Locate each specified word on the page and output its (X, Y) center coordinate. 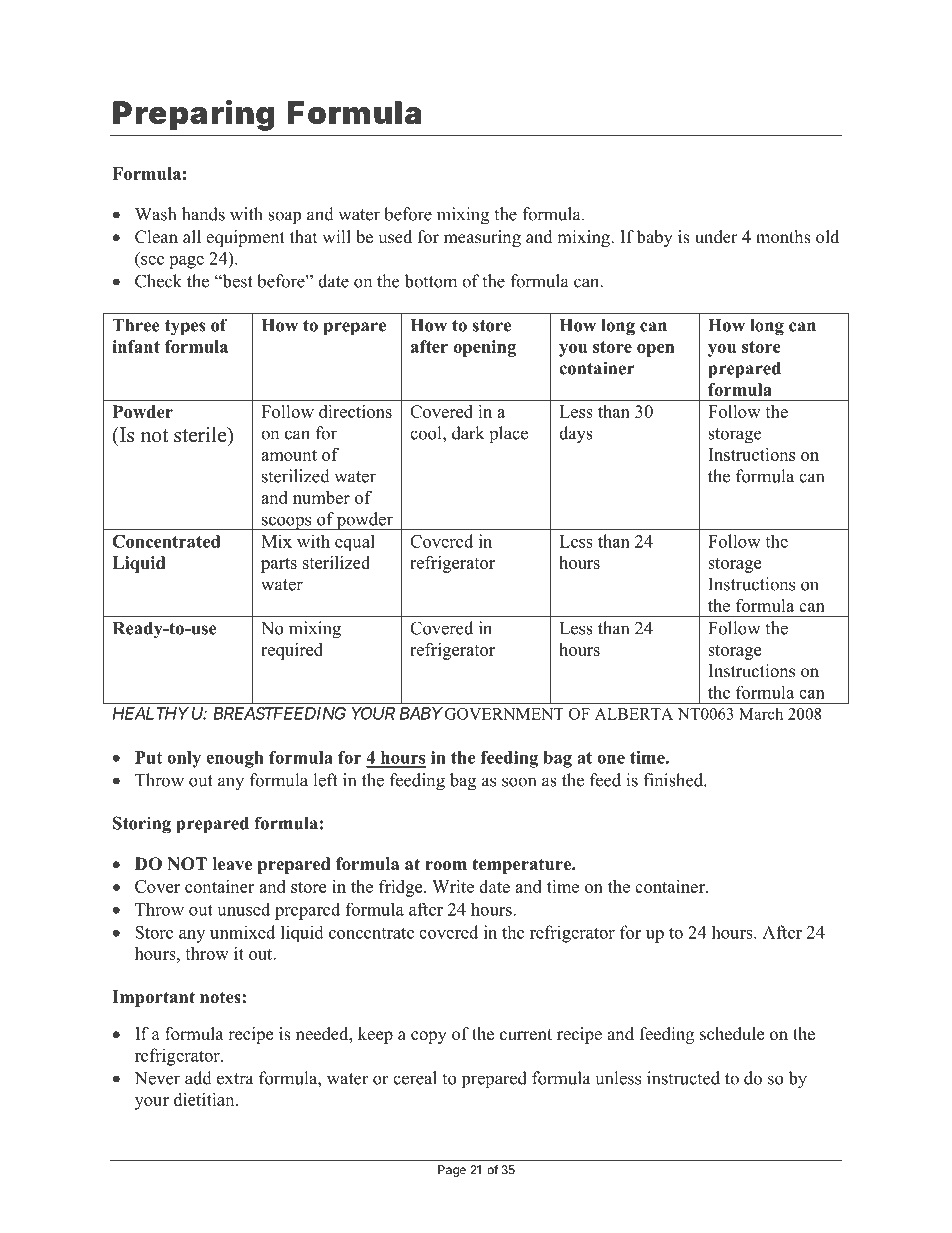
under (716, 237)
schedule (732, 1034)
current (526, 1035)
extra (235, 1079)
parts (279, 565)
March (761, 713)
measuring (482, 238)
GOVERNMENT (504, 714)
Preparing (193, 115)
